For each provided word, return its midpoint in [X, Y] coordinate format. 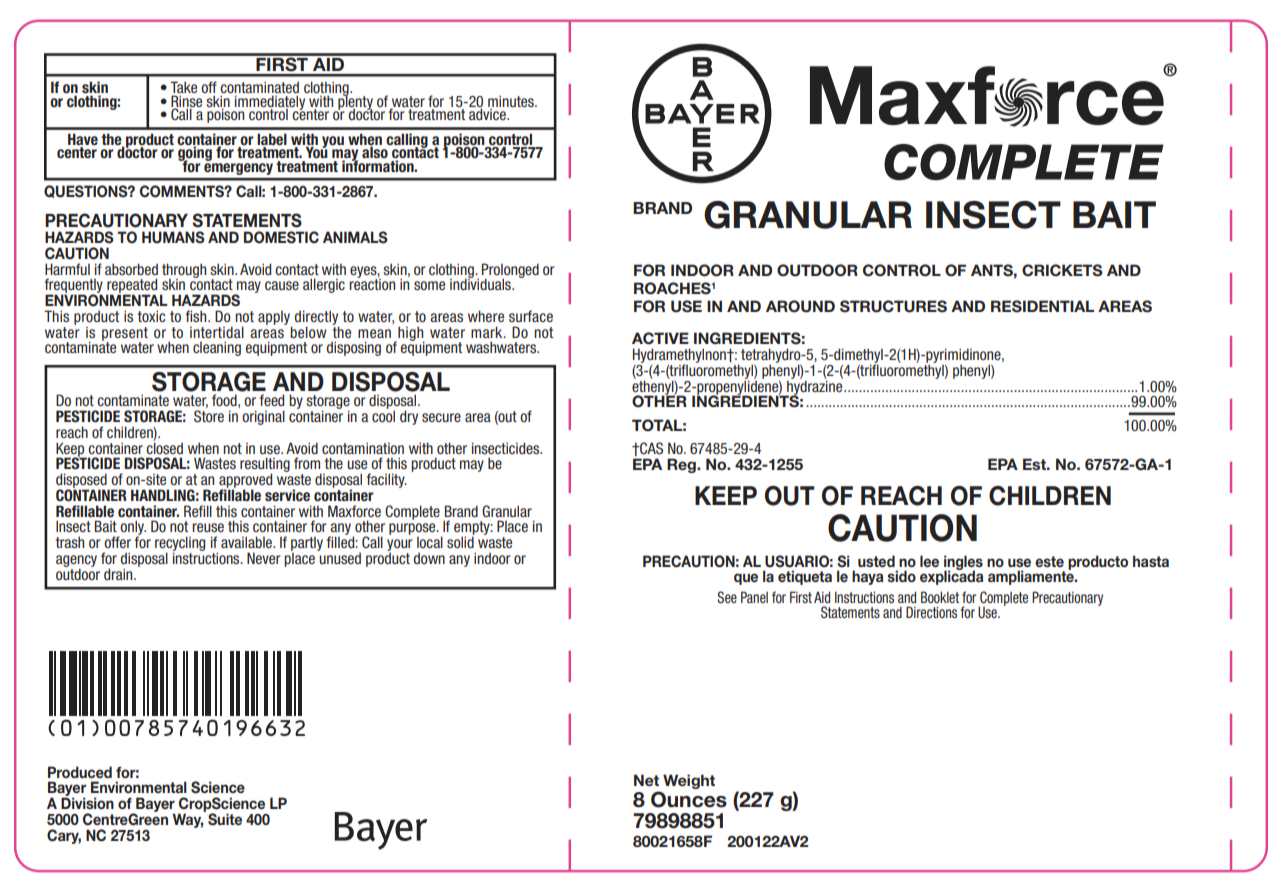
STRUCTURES [893, 306]
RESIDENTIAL [1042, 306]
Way [188, 819]
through [184, 271]
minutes [512, 101]
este [1049, 561]
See [727, 597]
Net [646, 780]
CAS [650, 448]
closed [164, 447]
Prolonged [510, 271]
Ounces [689, 799]
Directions [931, 612]
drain [119, 574]
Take [183, 88]
